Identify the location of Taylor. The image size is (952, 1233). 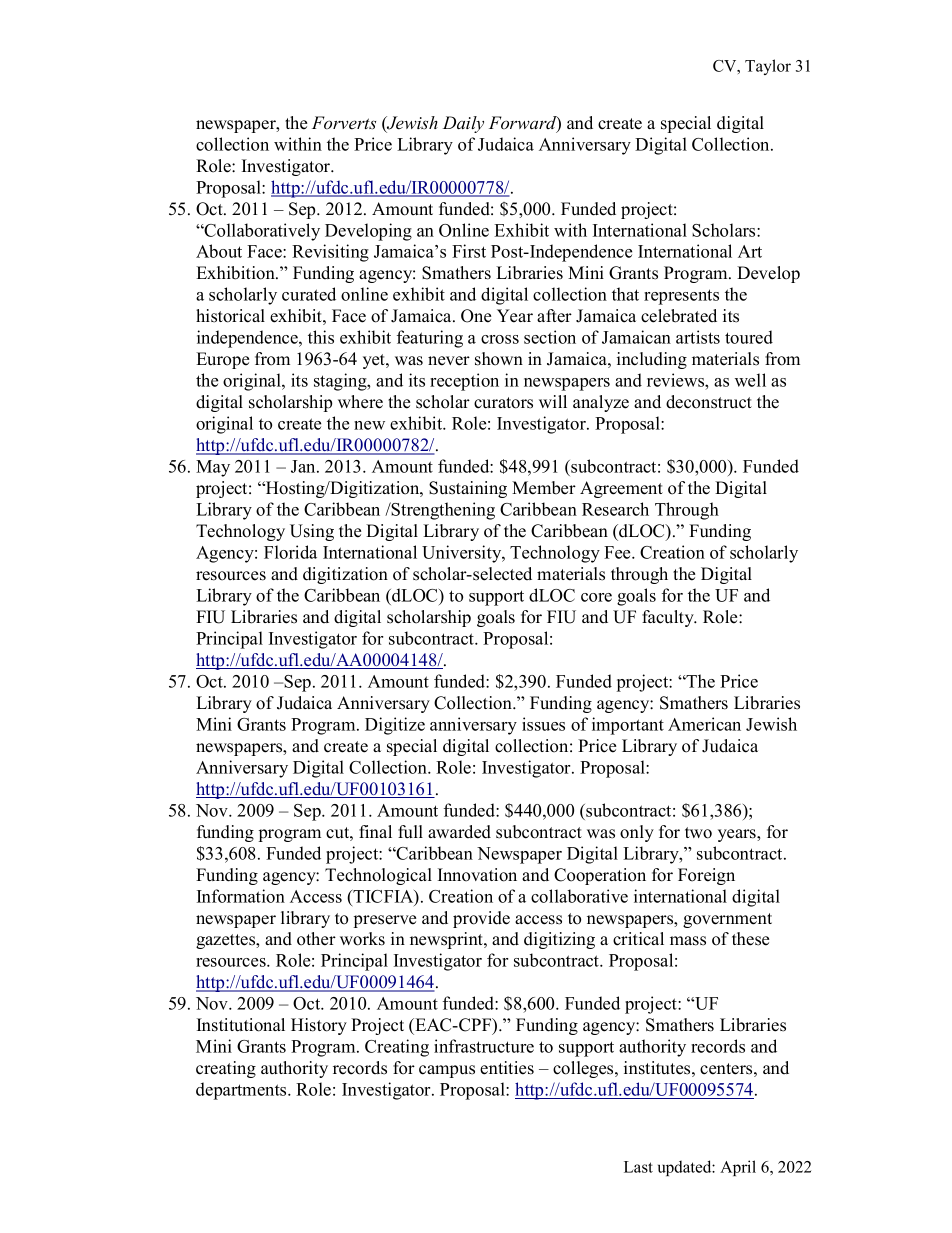
(768, 67).
